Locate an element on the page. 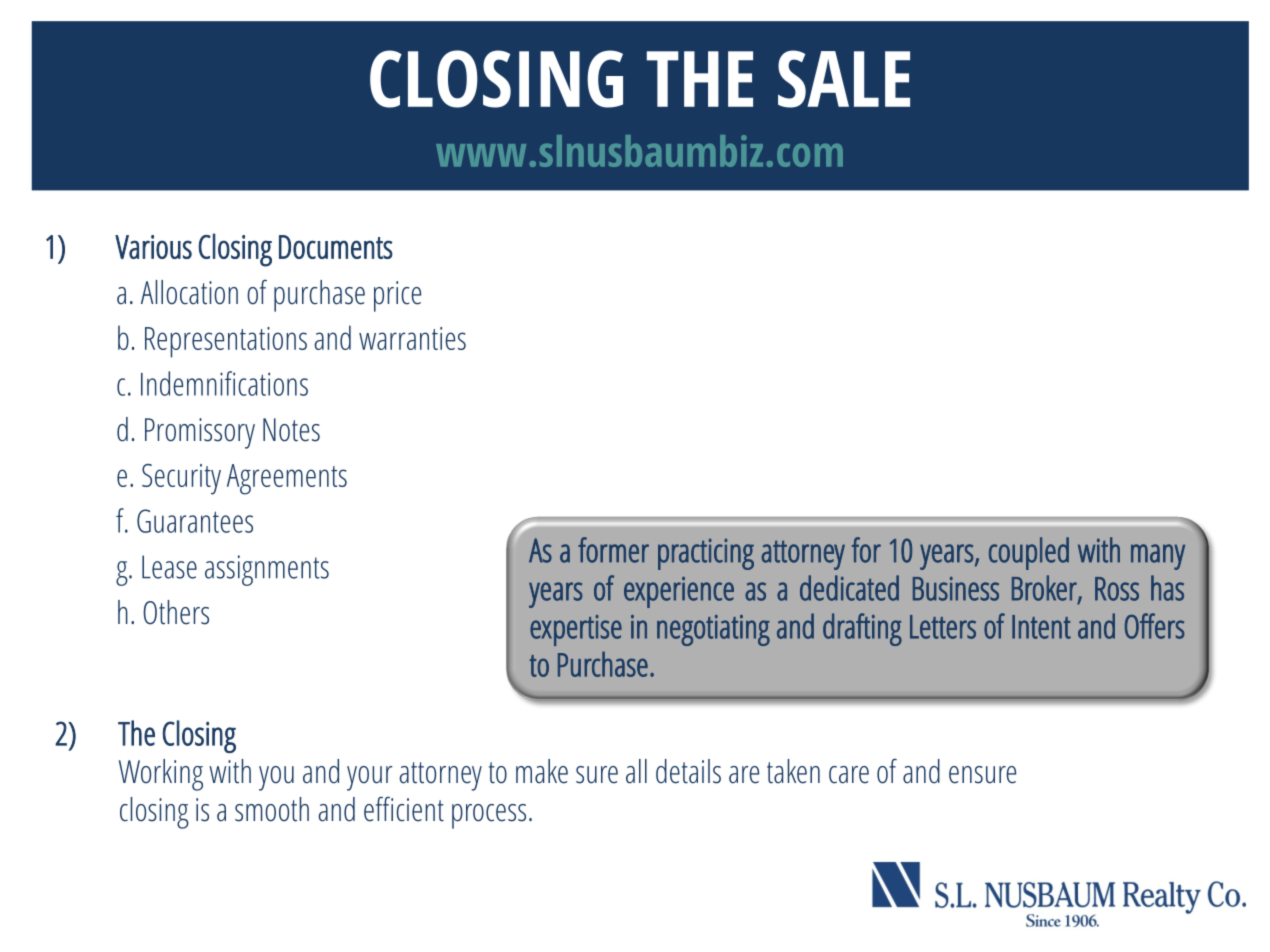 This document has height=952, width=1270. details is located at coordinates (688, 771).
